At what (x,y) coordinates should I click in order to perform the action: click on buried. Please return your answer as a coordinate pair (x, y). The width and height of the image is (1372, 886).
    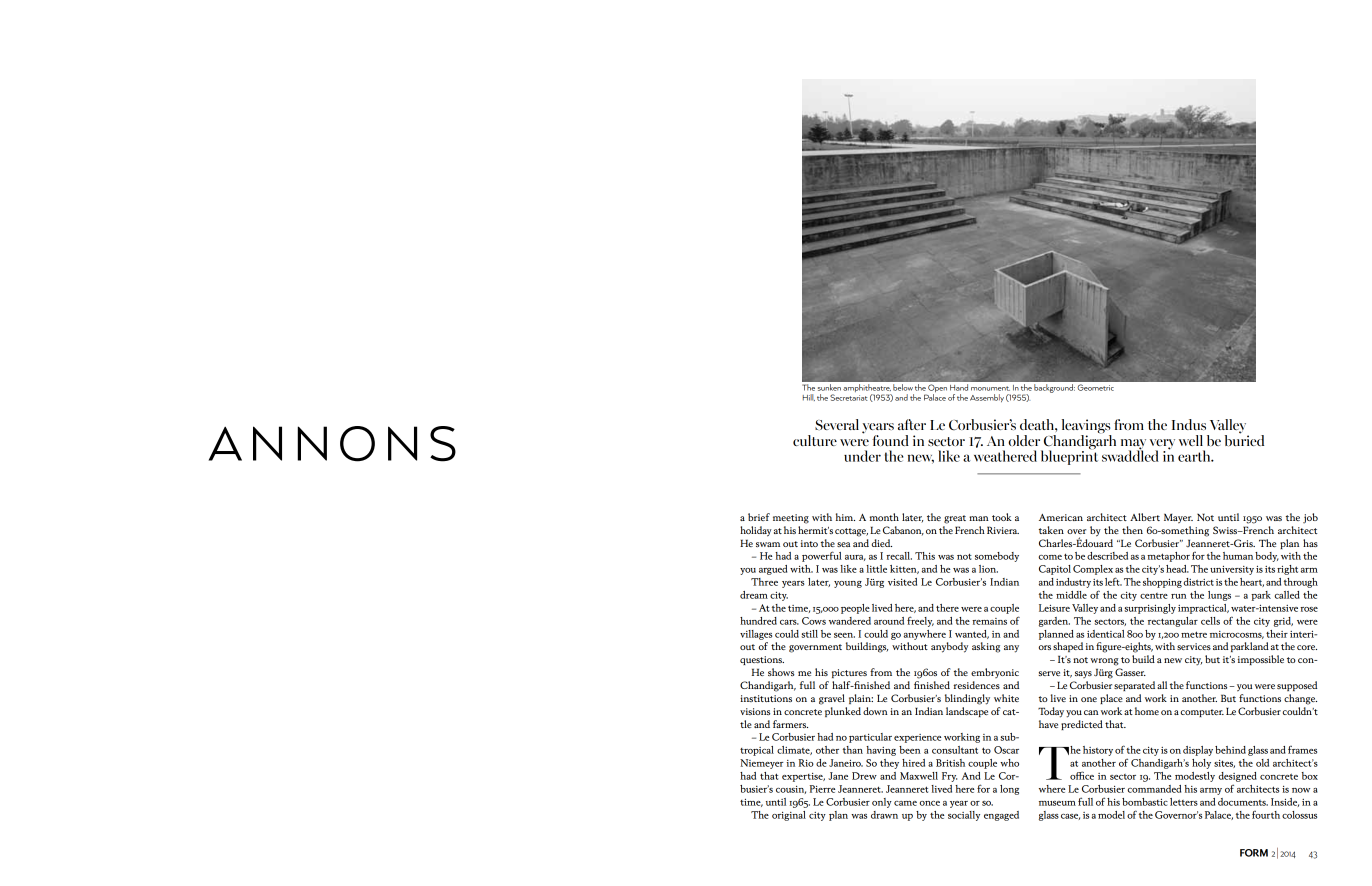
    Looking at the image, I should click on (1244, 439).
